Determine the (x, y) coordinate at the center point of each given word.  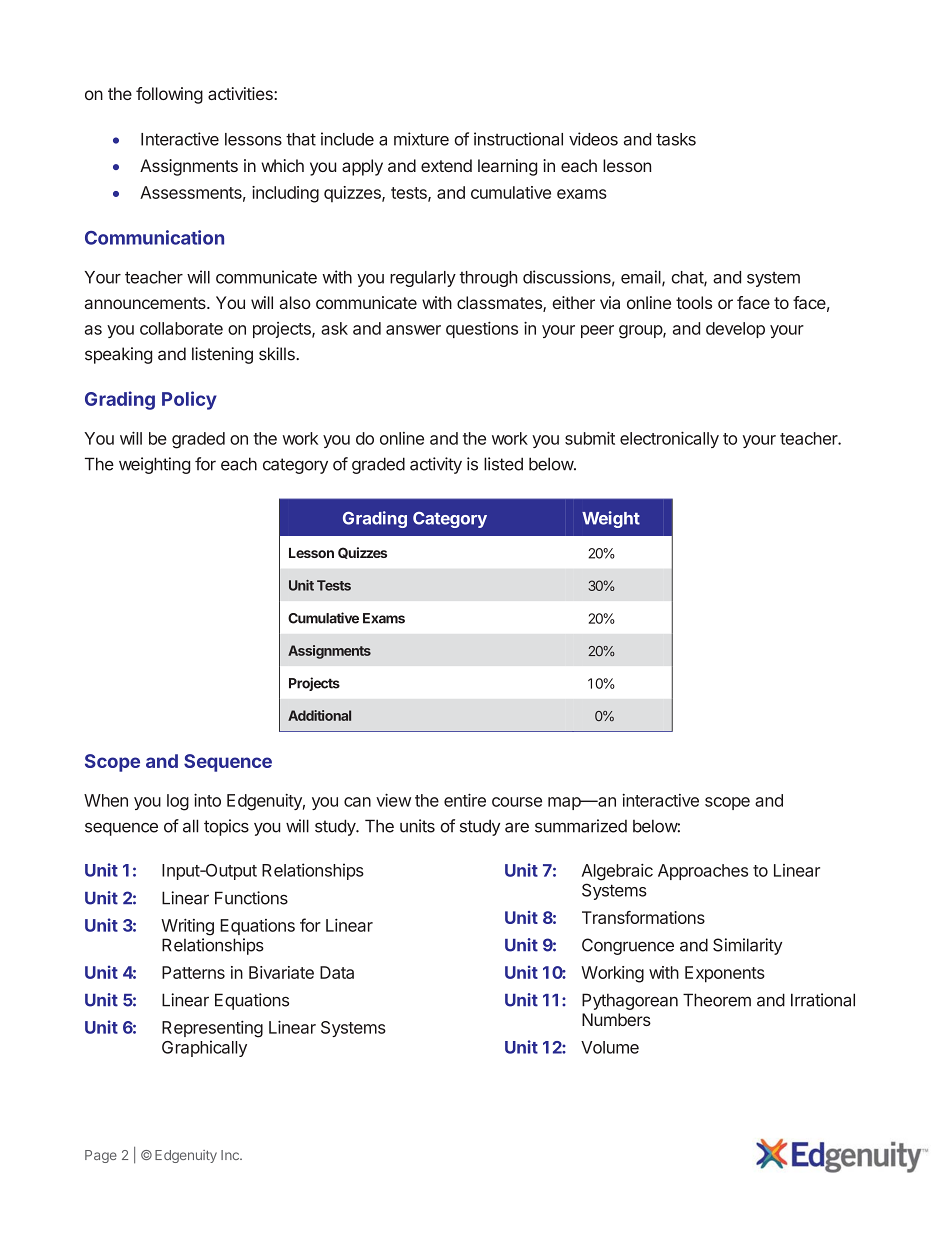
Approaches (703, 872)
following (169, 95)
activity (436, 465)
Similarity (747, 946)
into (207, 800)
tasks (676, 139)
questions (482, 329)
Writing (187, 927)
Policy (189, 400)
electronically (669, 439)
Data (337, 972)
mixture (421, 139)
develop (735, 330)
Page (101, 1156)
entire (465, 800)
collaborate (181, 328)
